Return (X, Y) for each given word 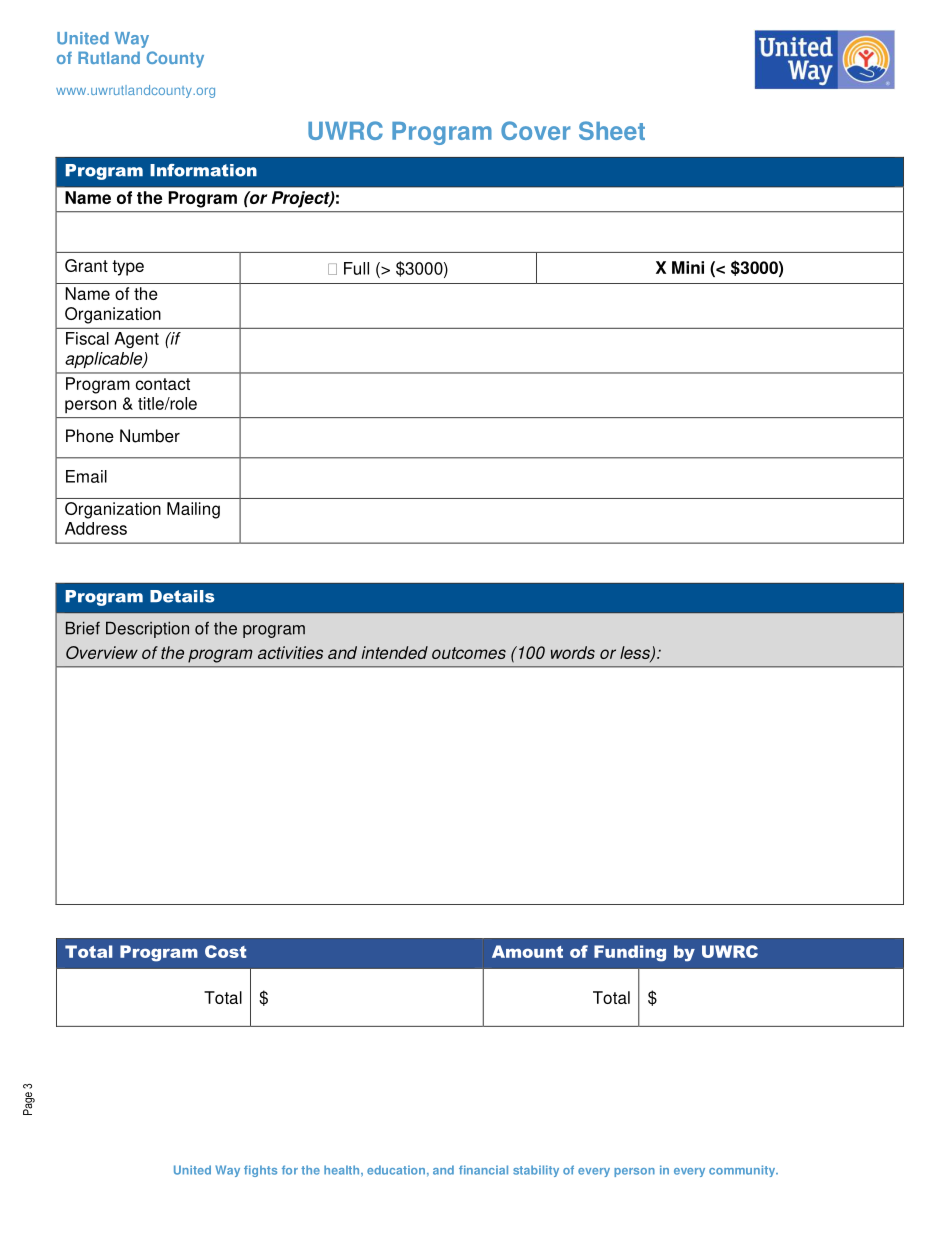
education (396, 1170)
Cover (535, 130)
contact (163, 384)
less (636, 654)
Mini (688, 267)
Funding (630, 953)
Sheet (612, 130)
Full (356, 268)
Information (203, 170)
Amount (527, 951)
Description (147, 629)
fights (260, 1171)
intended (395, 652)
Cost (225, 951)
